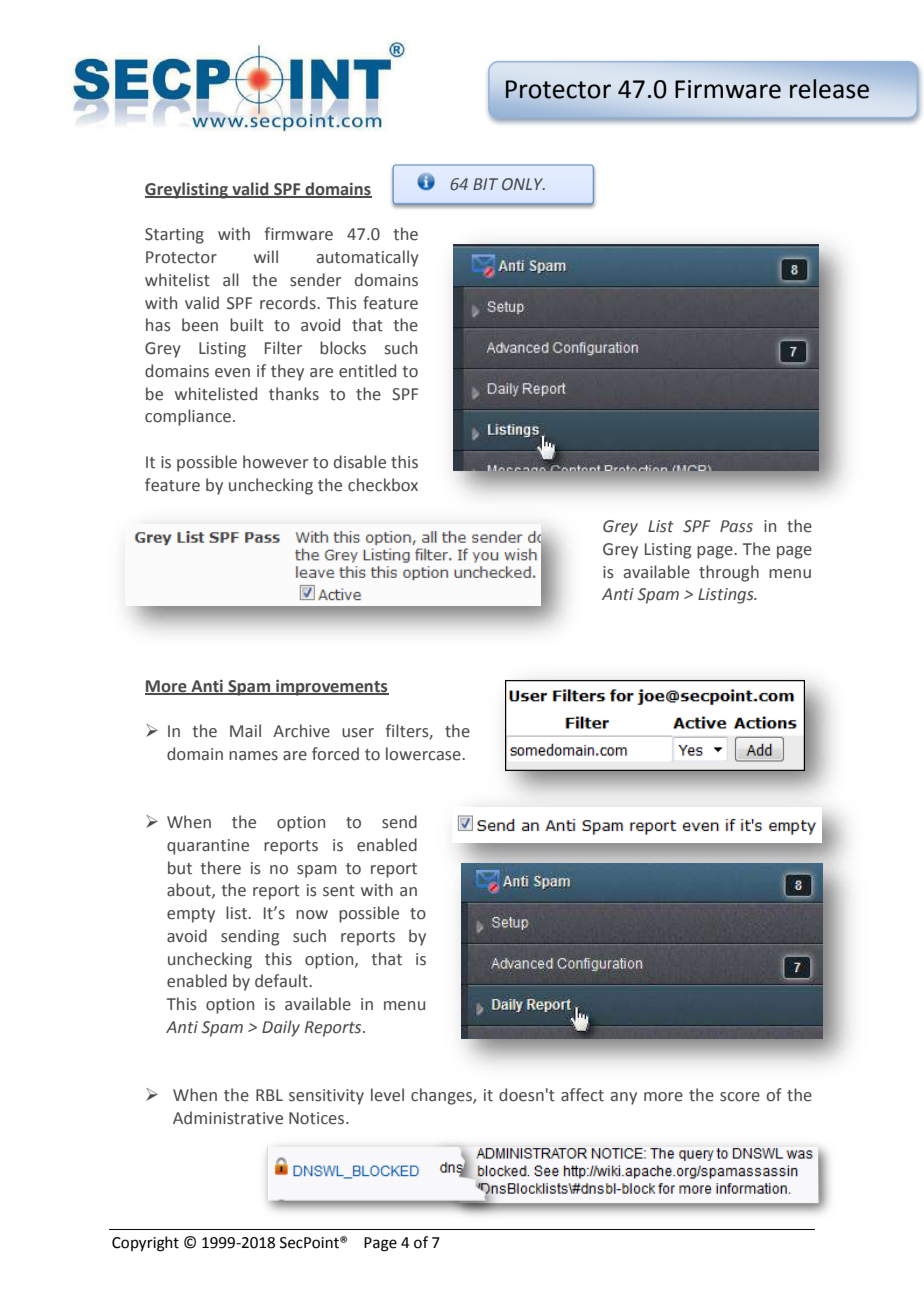  I want to click on Starting, so click(174, 236).
